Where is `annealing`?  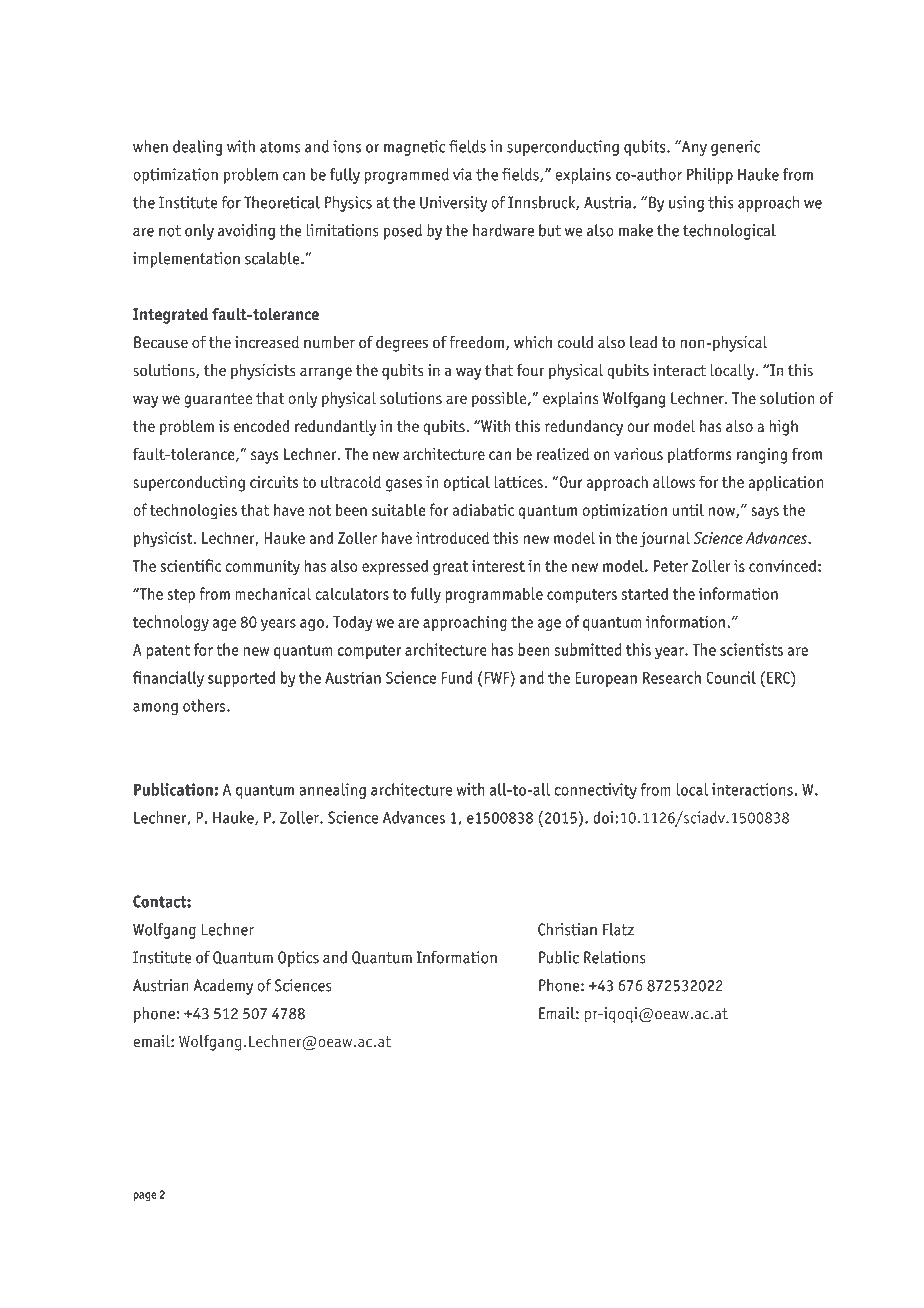 annealing is located at coordinates (332, 791).
